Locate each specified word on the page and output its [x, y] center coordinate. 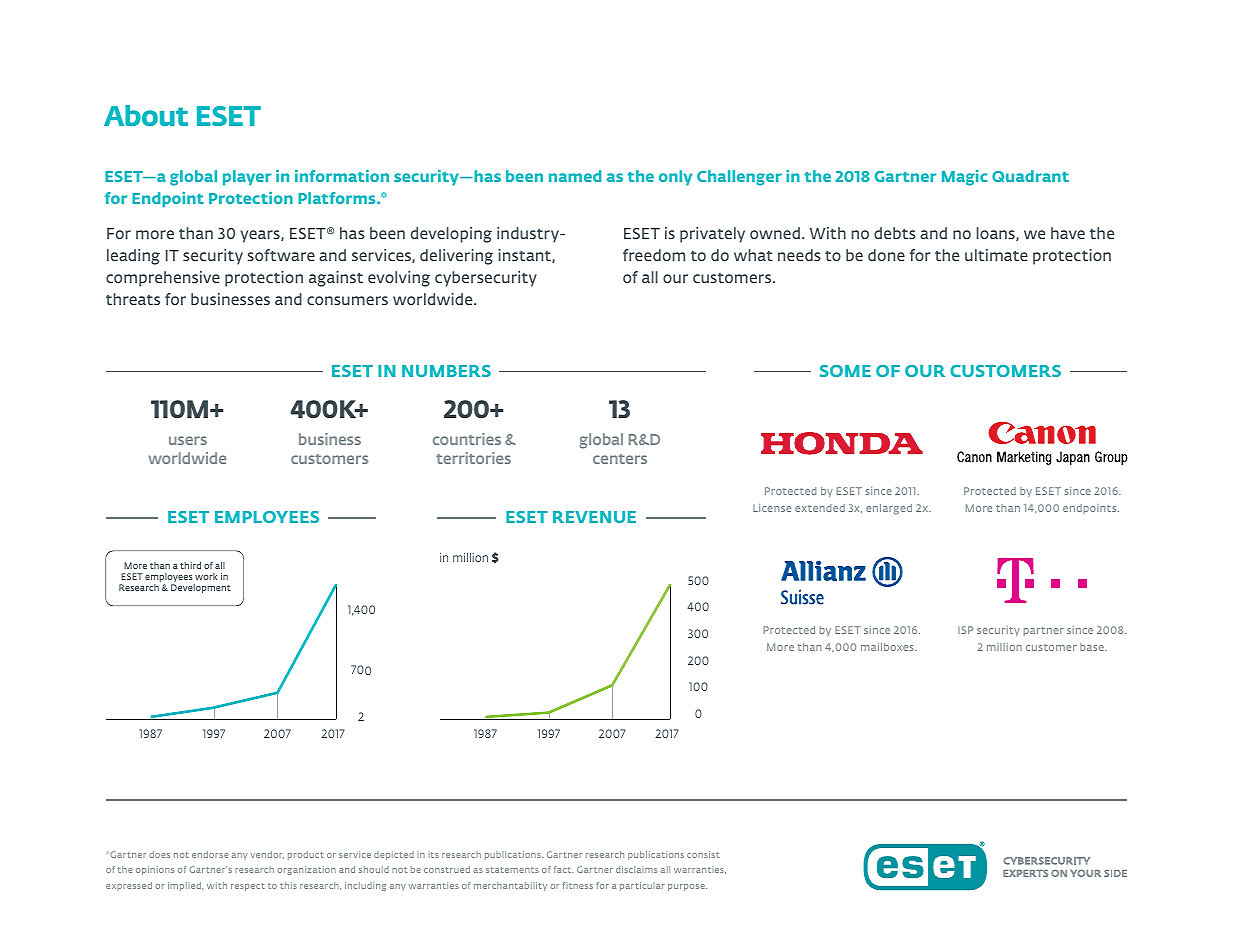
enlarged [889, 509]
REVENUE [594, 517]
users [188, 440]
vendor [267, 855]
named [575, 176]
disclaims [636, 869]
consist [703, 854]
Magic [965, 178]
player [247, 178]
